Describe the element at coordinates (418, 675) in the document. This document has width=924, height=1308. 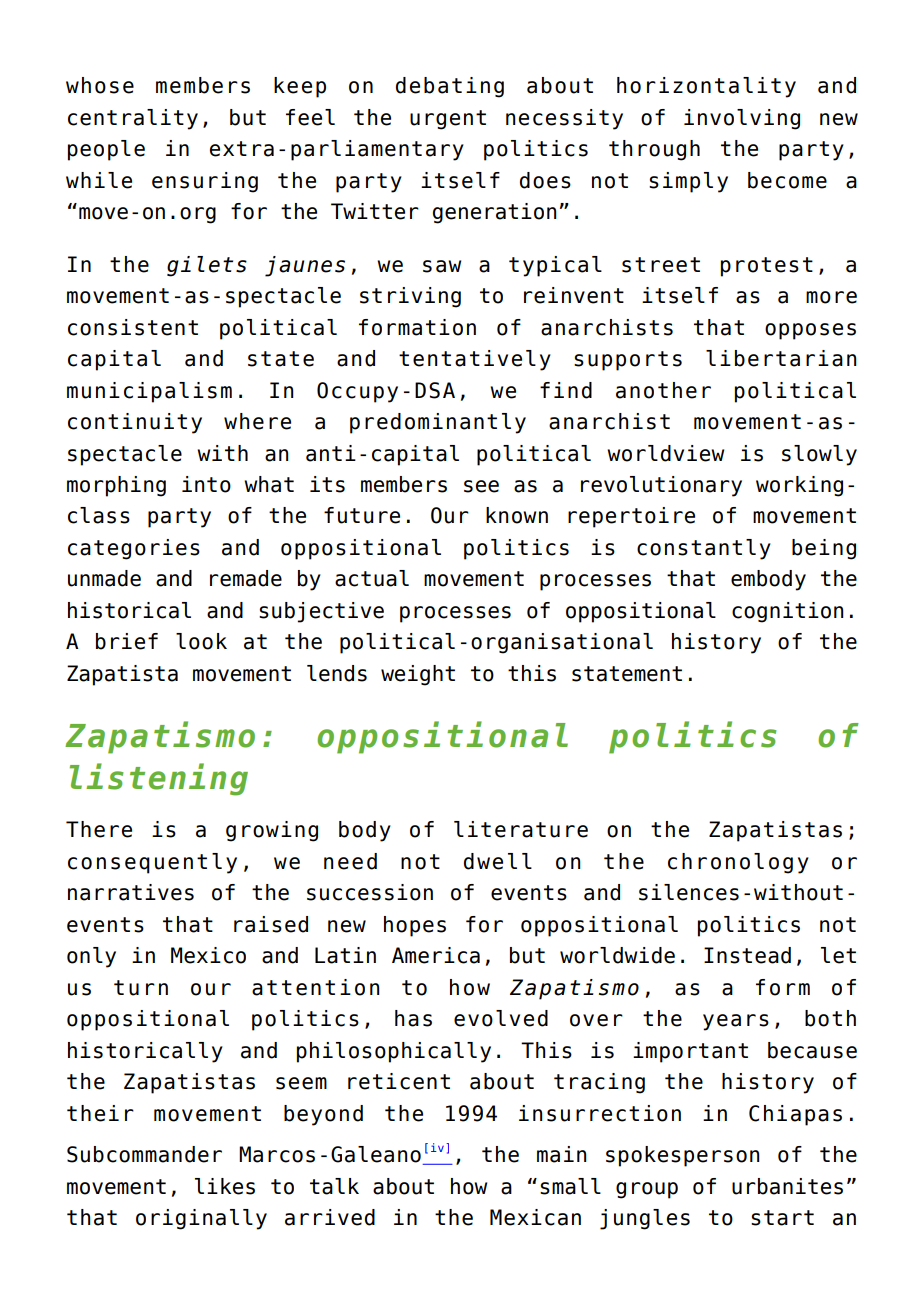
I see `weight` at that location.
